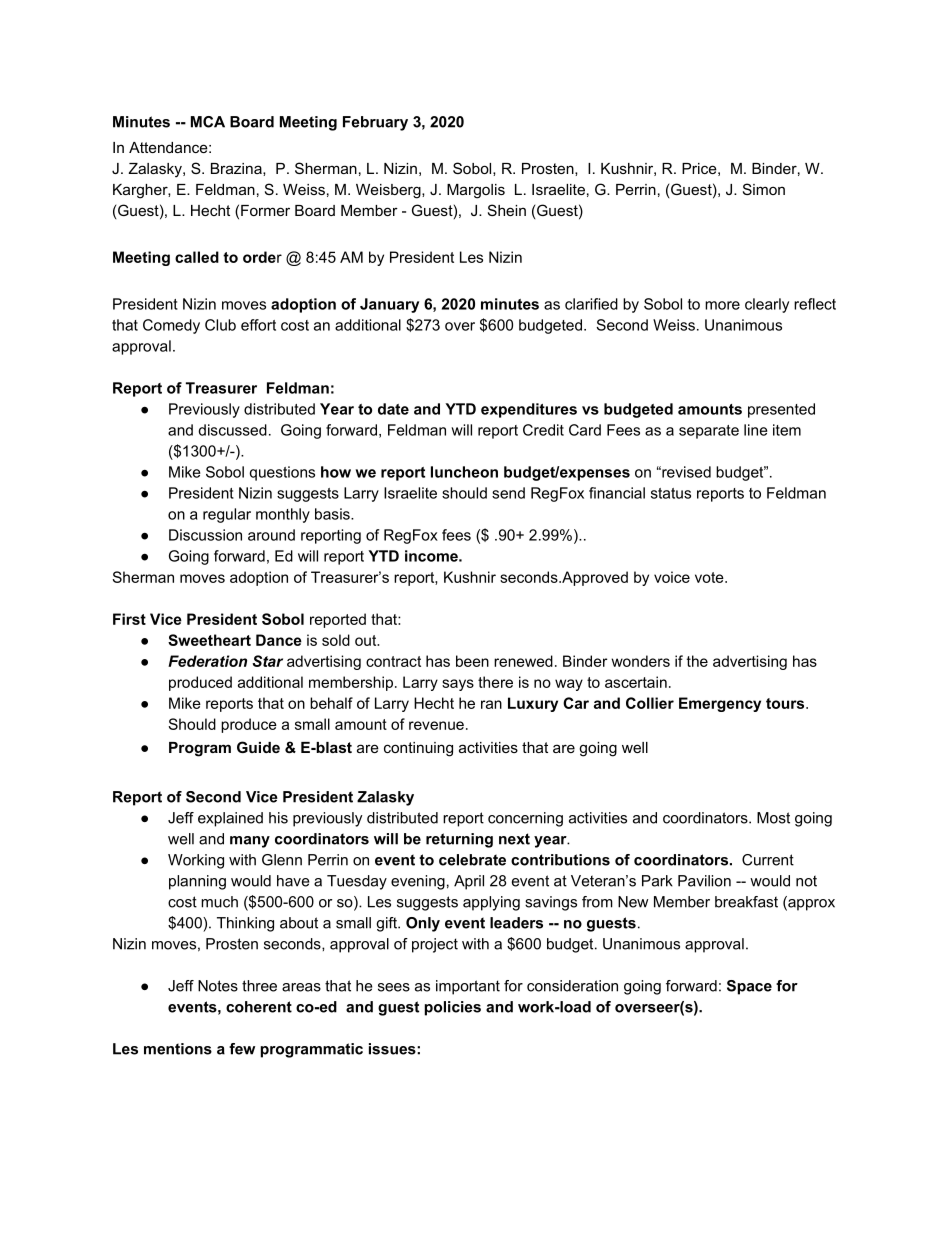 The image size is (952, 1233). Describe the element at coordinates (749, 987) in the page. I see `Space` at that location.
